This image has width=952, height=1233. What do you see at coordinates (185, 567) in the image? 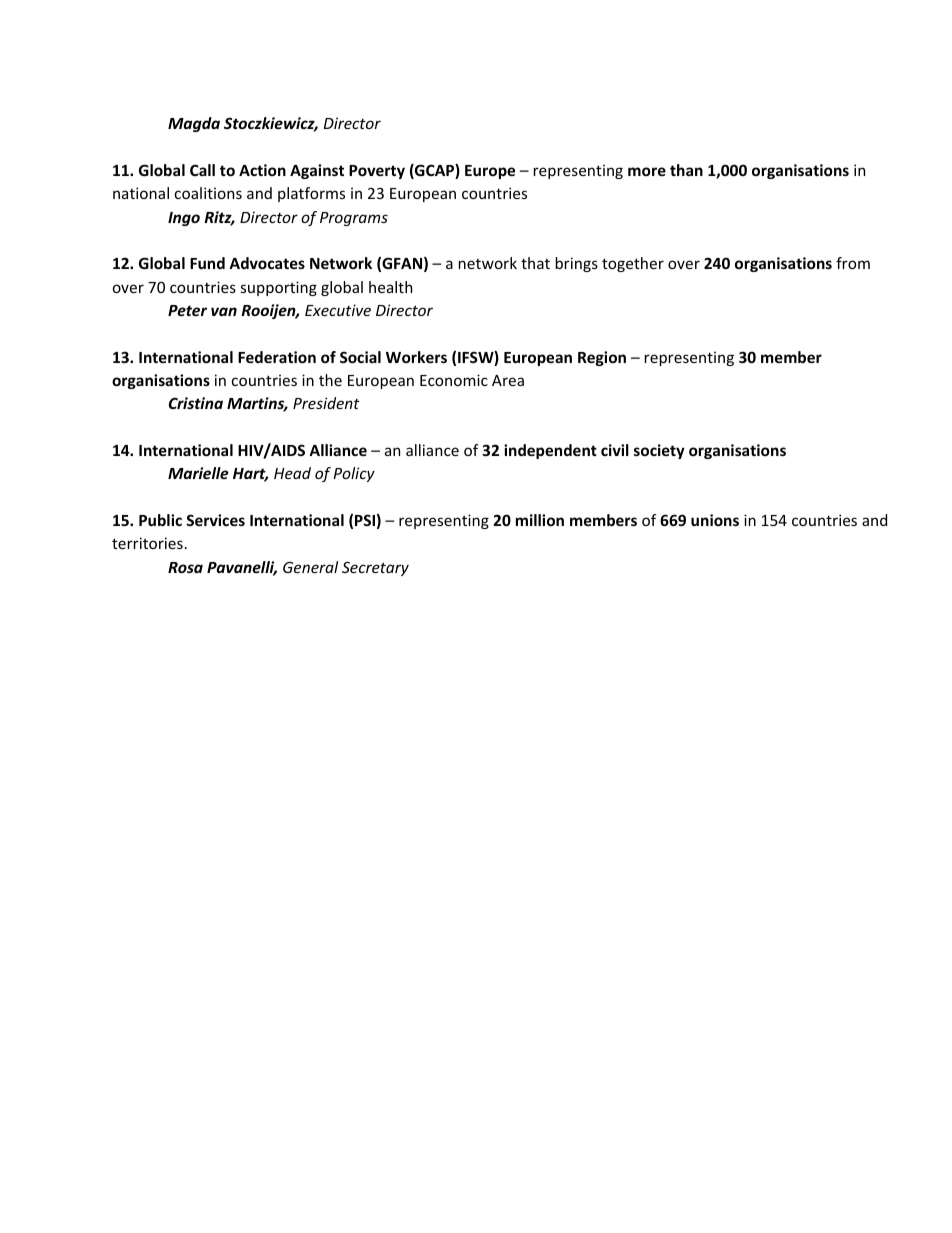
I see `Rosa` at bounding box center [185, 567].
